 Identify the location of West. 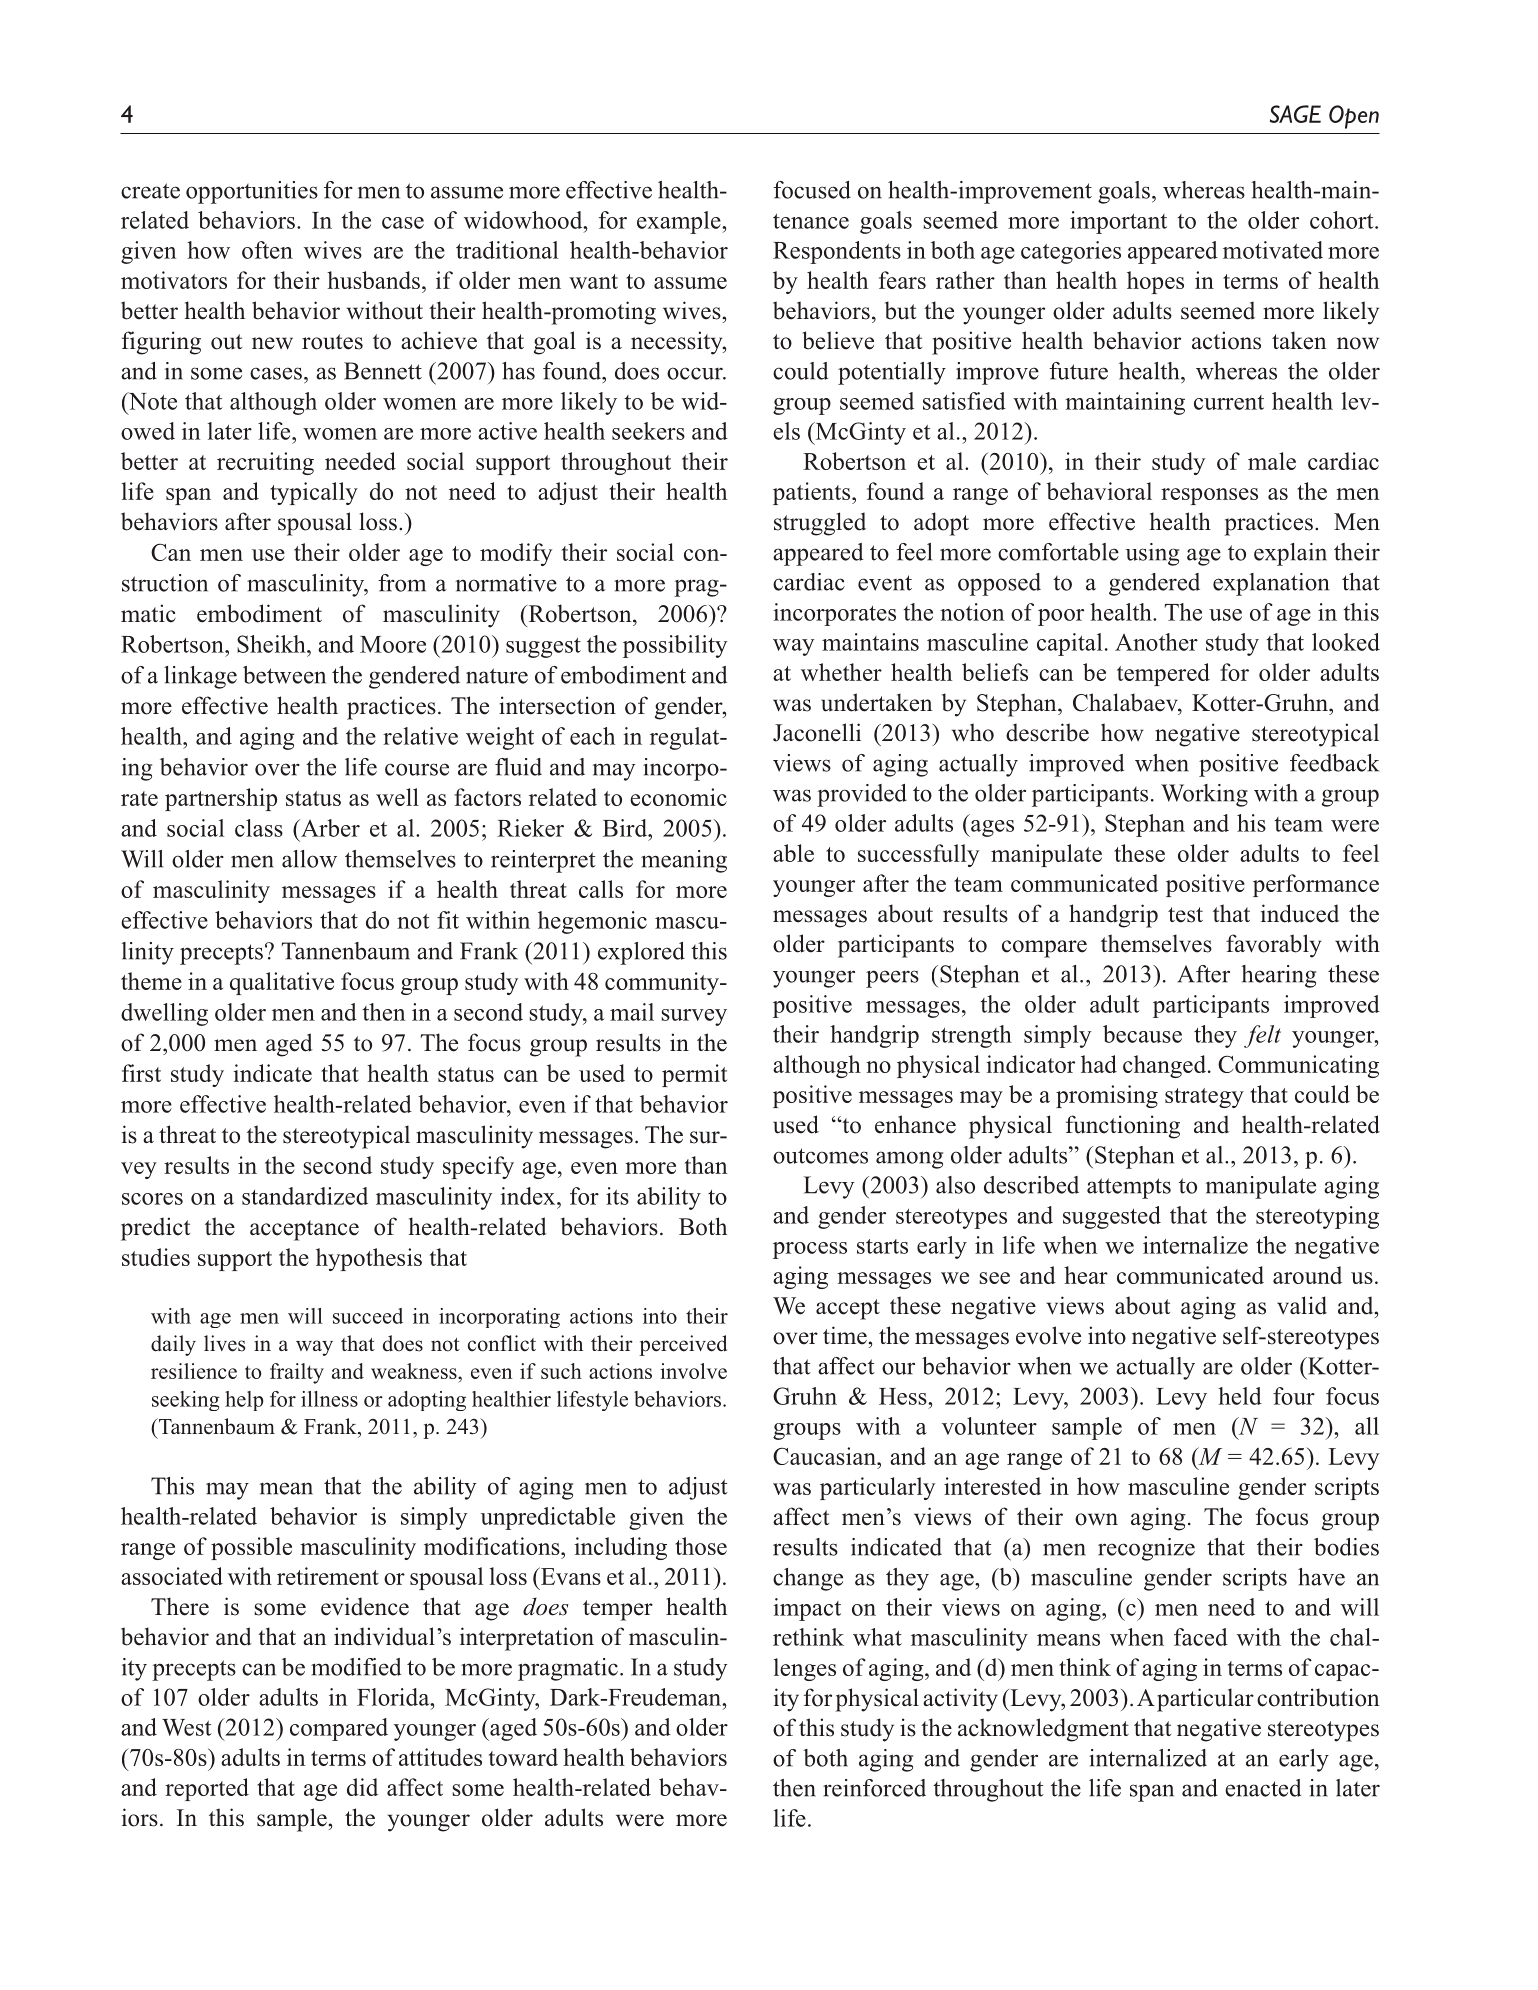
(187, 1727).
